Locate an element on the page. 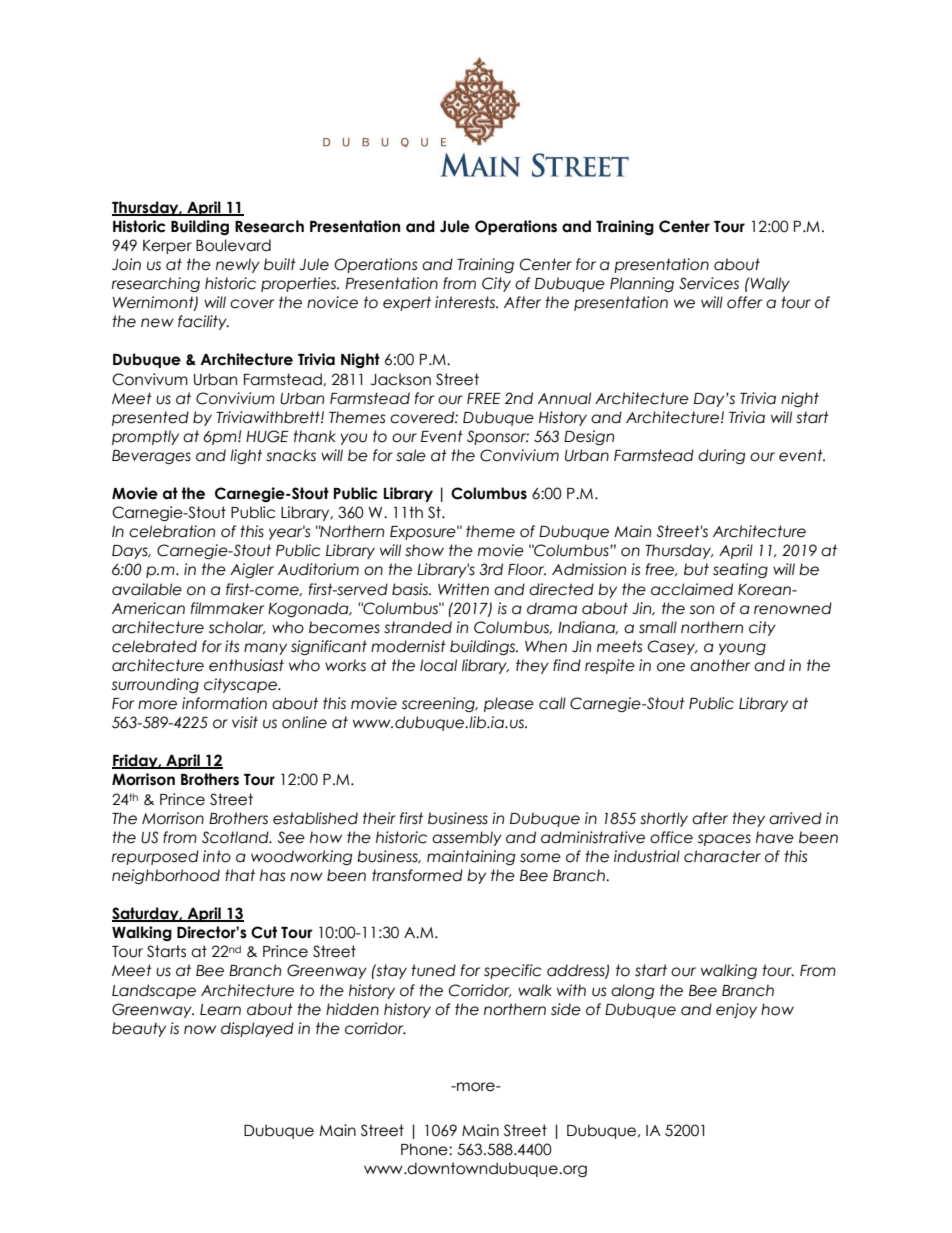 Image resolution: width=952 pixels, height=1233 pixels. Cut is located at coordinates (264, 932).
